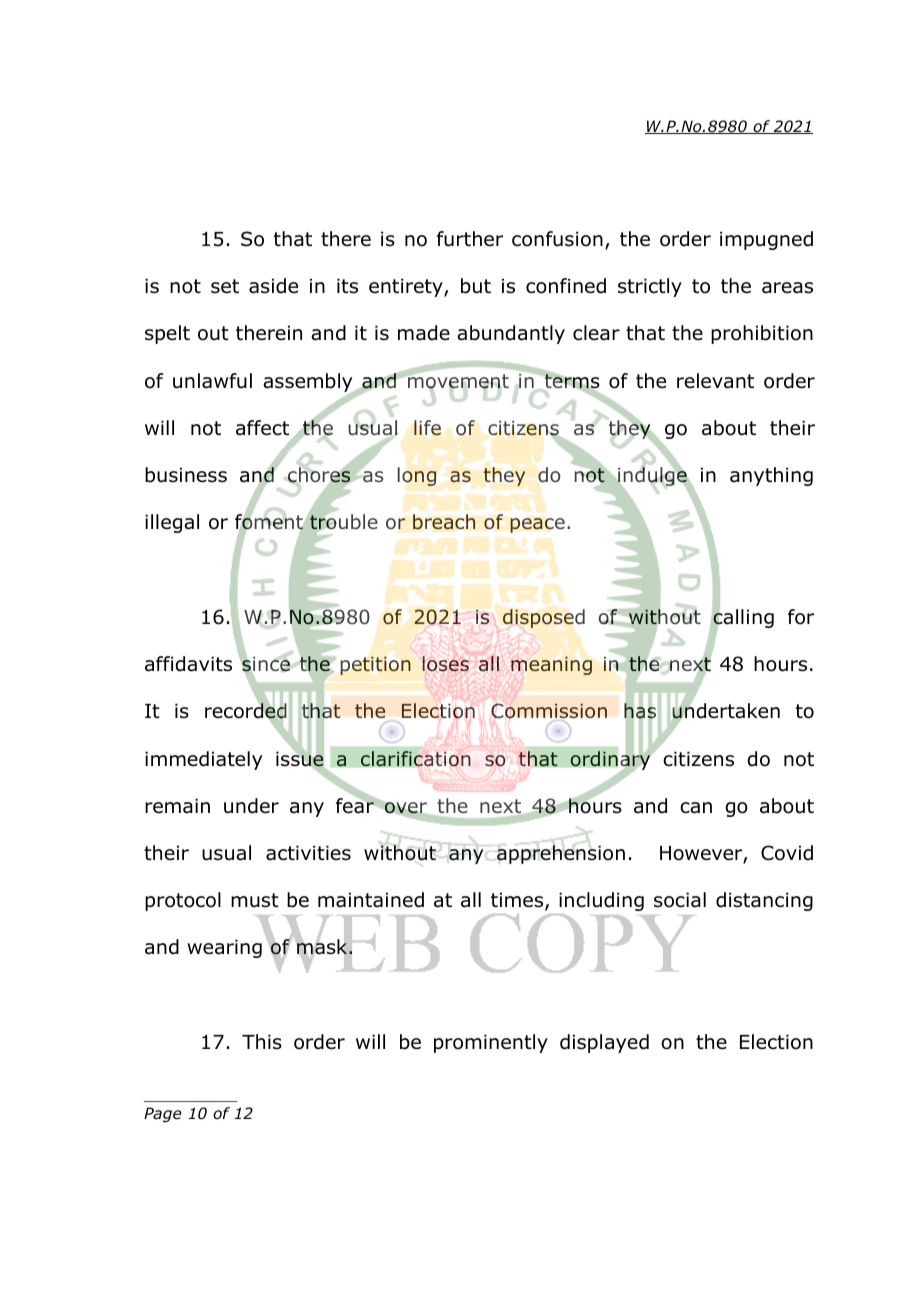 Image resolution: width=924 pixels, height=1308 pixels. I want to click on affidavits, so click(188, 664).
